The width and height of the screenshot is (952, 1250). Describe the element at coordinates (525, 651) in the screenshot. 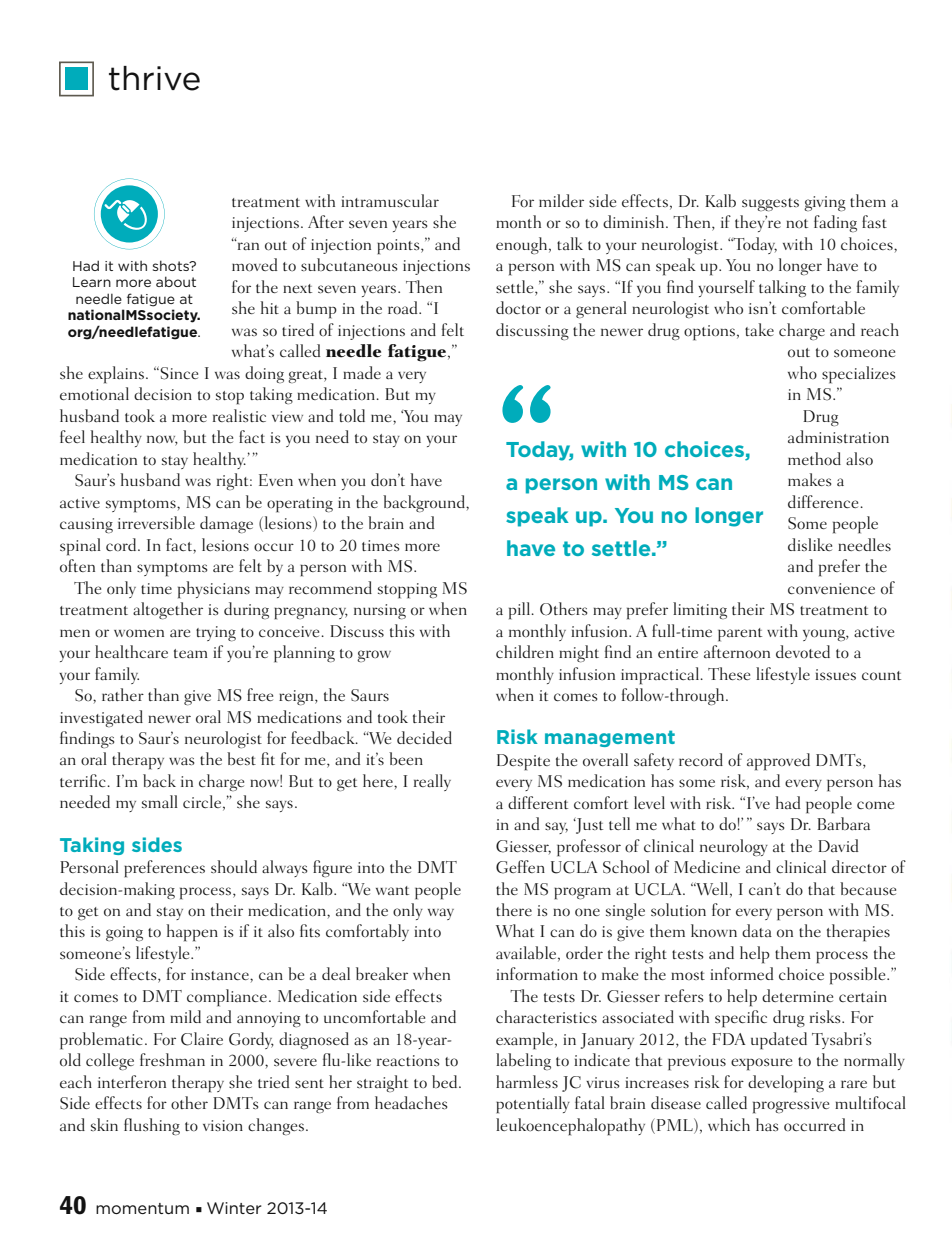

I see `children` at that location.
